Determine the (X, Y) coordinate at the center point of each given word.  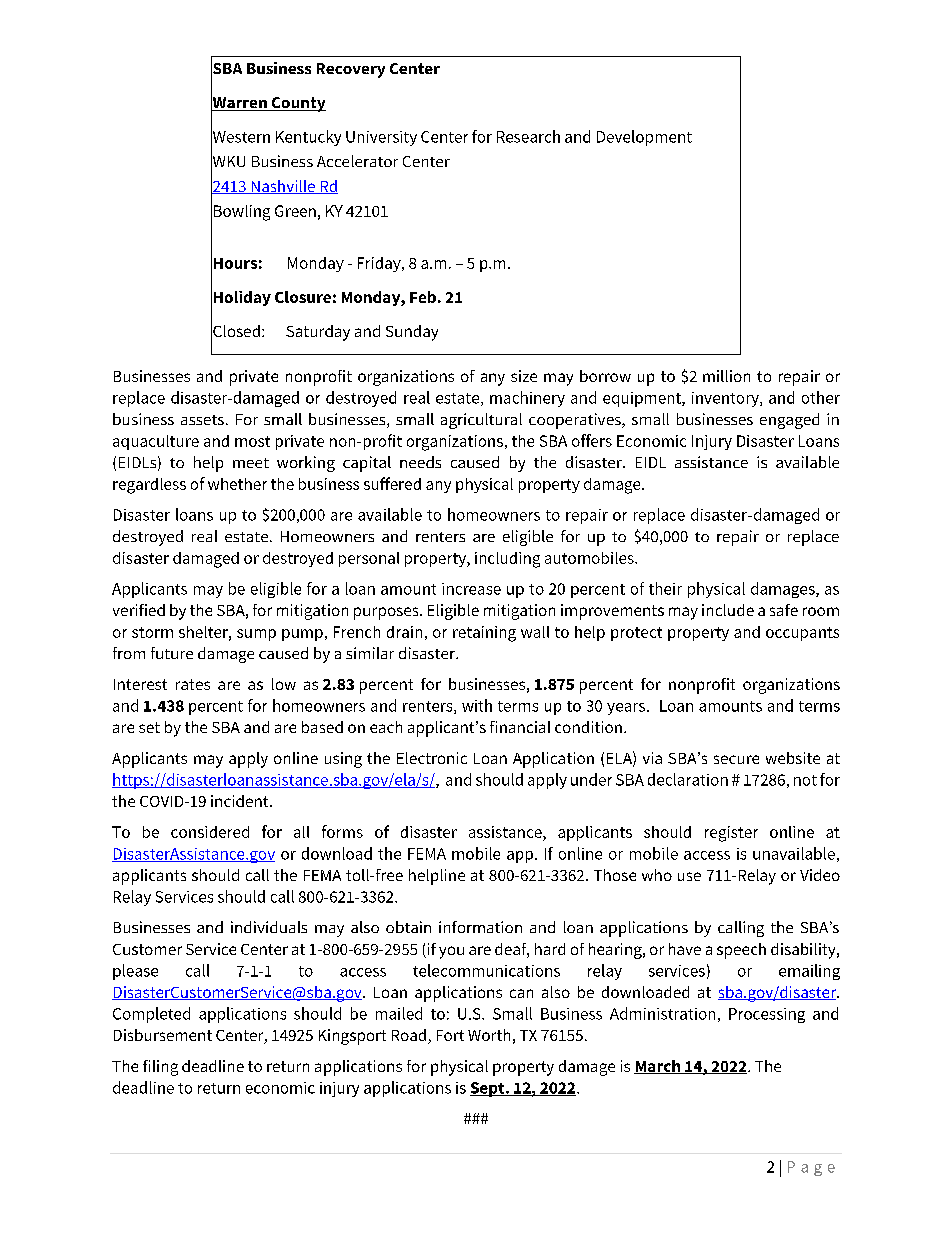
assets (202, 420)
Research (528, 136)
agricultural (481, 421)
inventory (726, 399)
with (477, 705)
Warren (240, 103)
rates (193, 684)
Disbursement (163, 1035)
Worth (489, 1035)
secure (736, 759)
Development (644, 138)
